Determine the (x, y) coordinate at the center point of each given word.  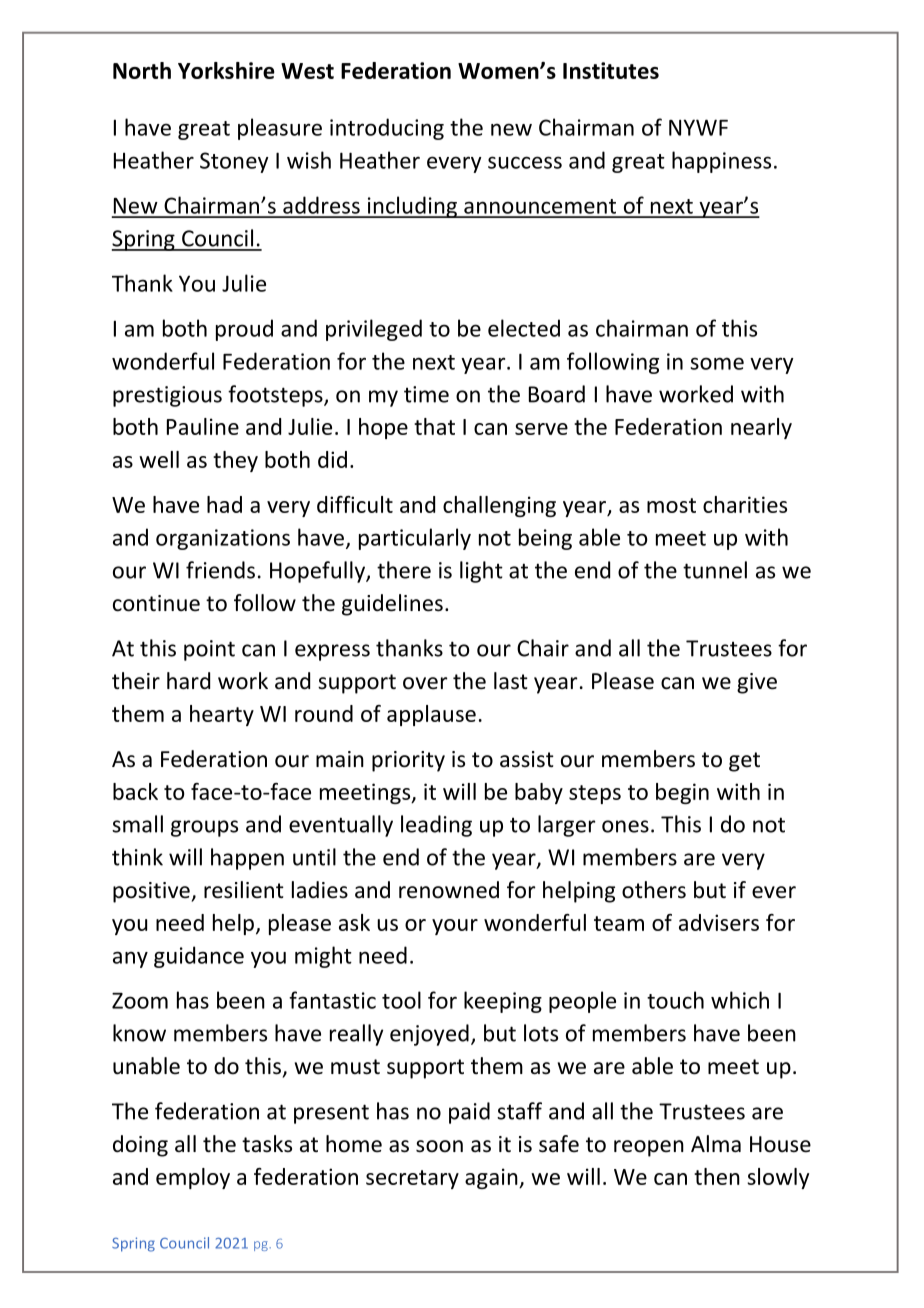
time (426, 394)
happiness (721, 162)
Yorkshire (226, 70)
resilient (244, 890)
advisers (719, 922)
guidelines (392, 605)
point (209, 650)
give (757, 683)
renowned (449, 890)
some (717, 363)
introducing (387, 129)
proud (244, 330)
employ (193, 1178)
